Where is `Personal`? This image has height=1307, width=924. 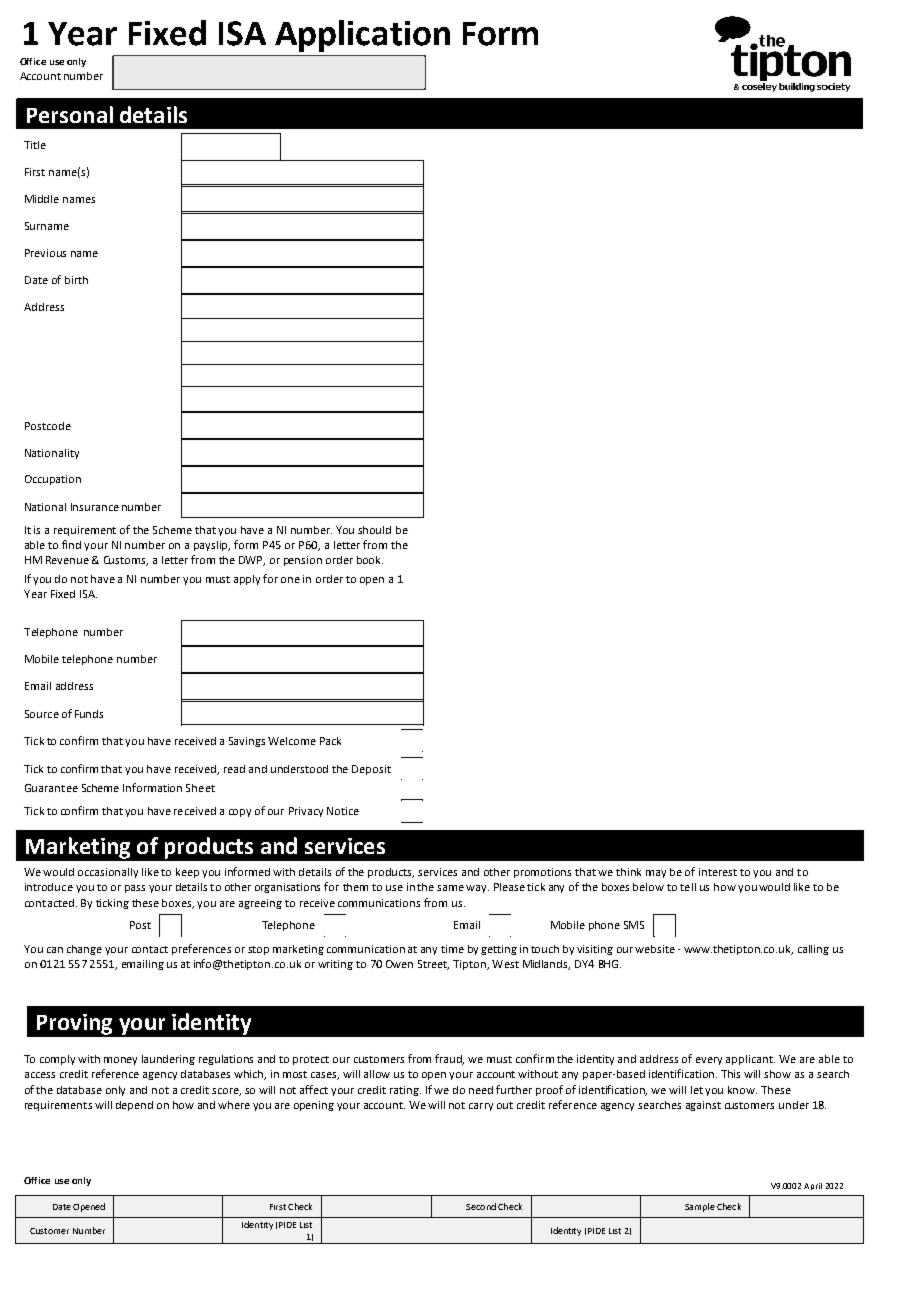 Personal is located at coordinates (70, 114).
